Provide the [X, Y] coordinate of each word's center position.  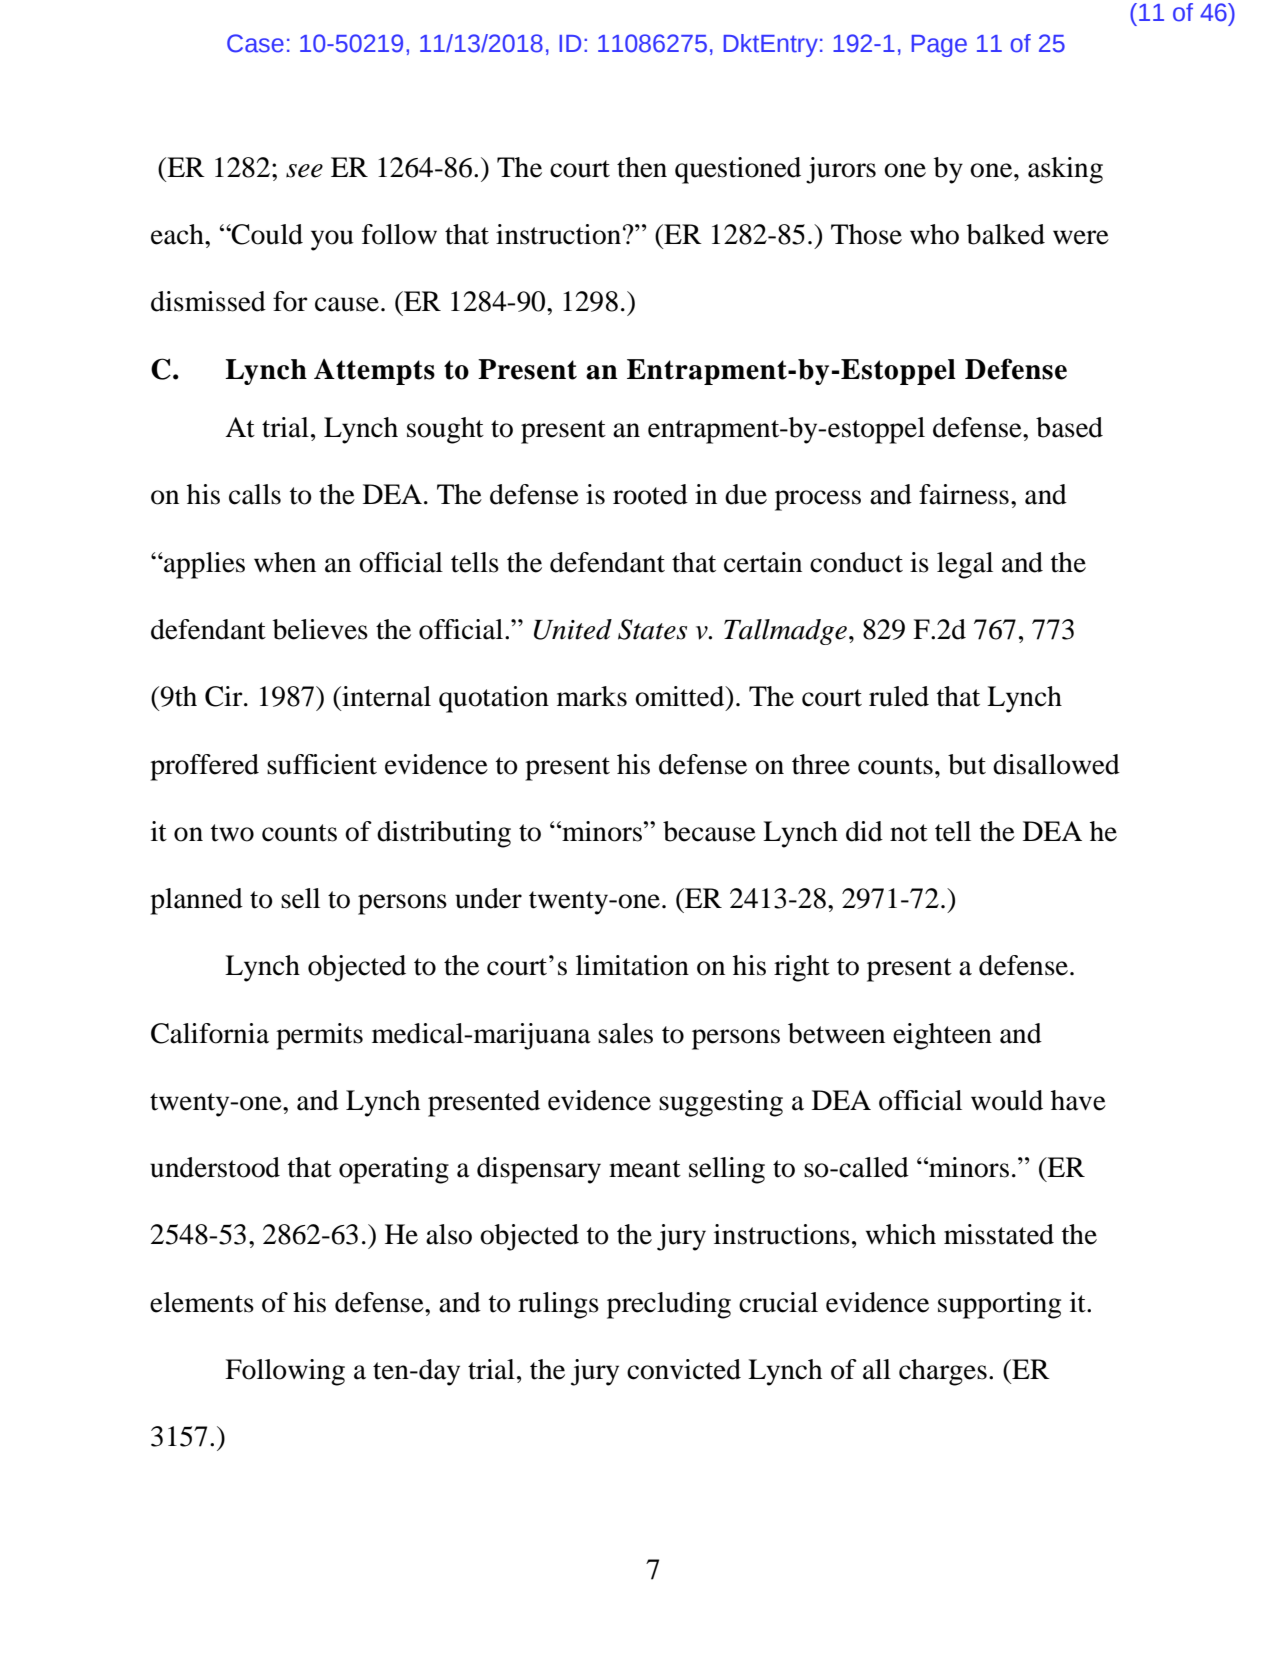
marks [592, 696]
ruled [899, 696]
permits [319, 1036]
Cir [225, 696]
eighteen [942, 1036]
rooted [650, 494]
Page [939, 46]
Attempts [374, 372]
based [1069, 427]
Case [255, 43]
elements [202, 1302]
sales [625, 1033]
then [642, 167]
